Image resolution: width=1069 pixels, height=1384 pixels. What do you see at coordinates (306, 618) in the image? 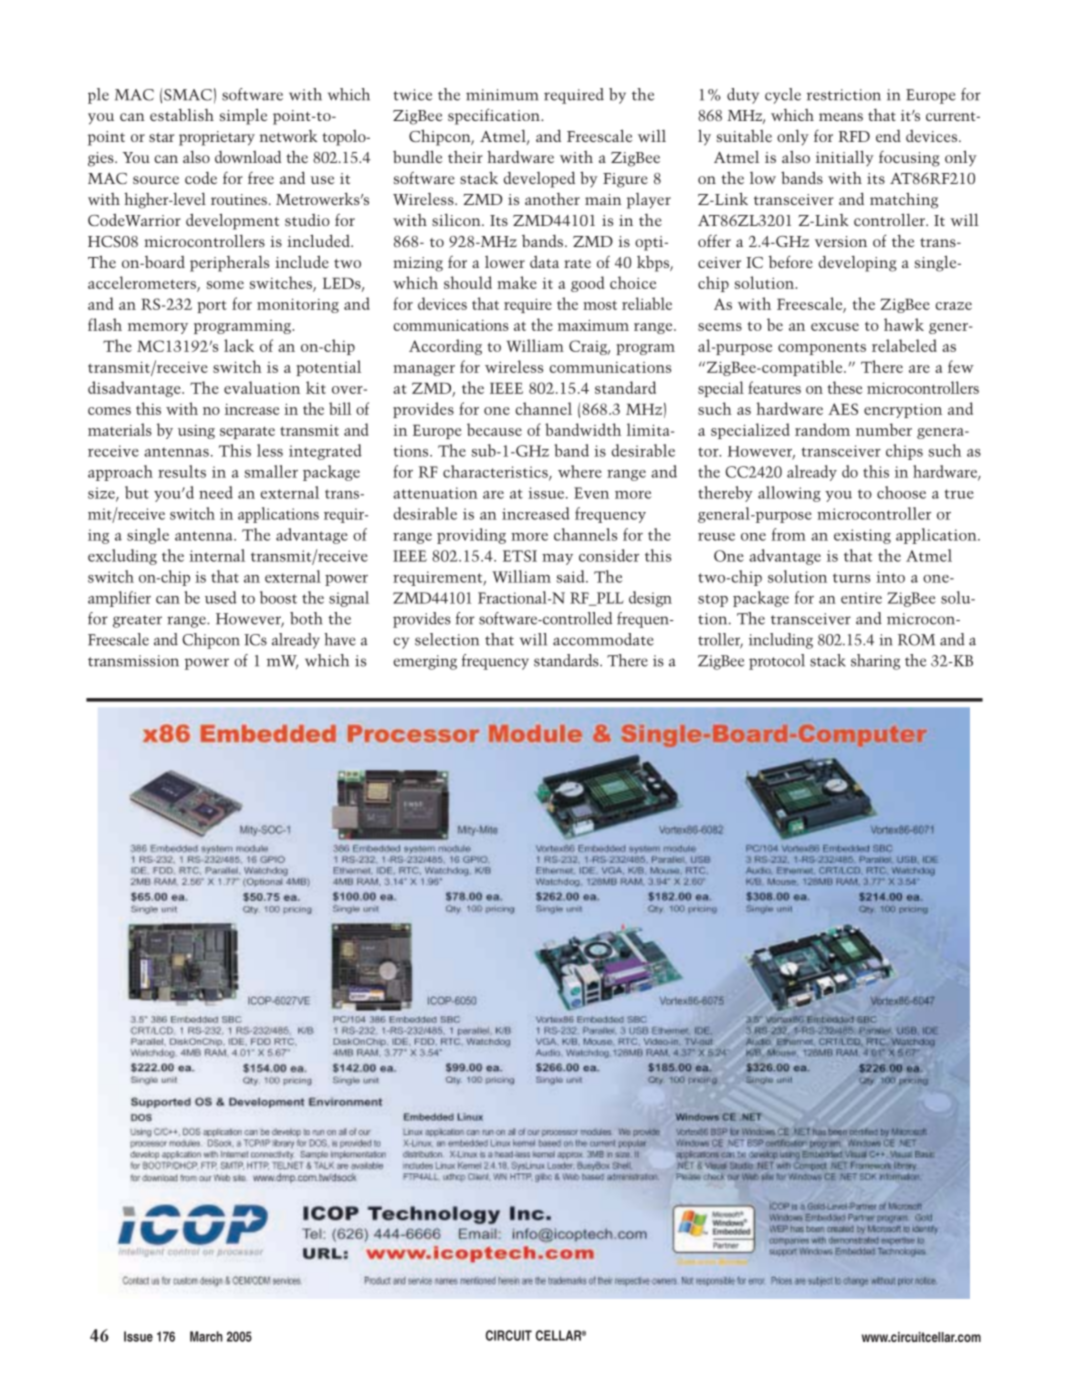
I see `both` at bounding box center [306, 618].
